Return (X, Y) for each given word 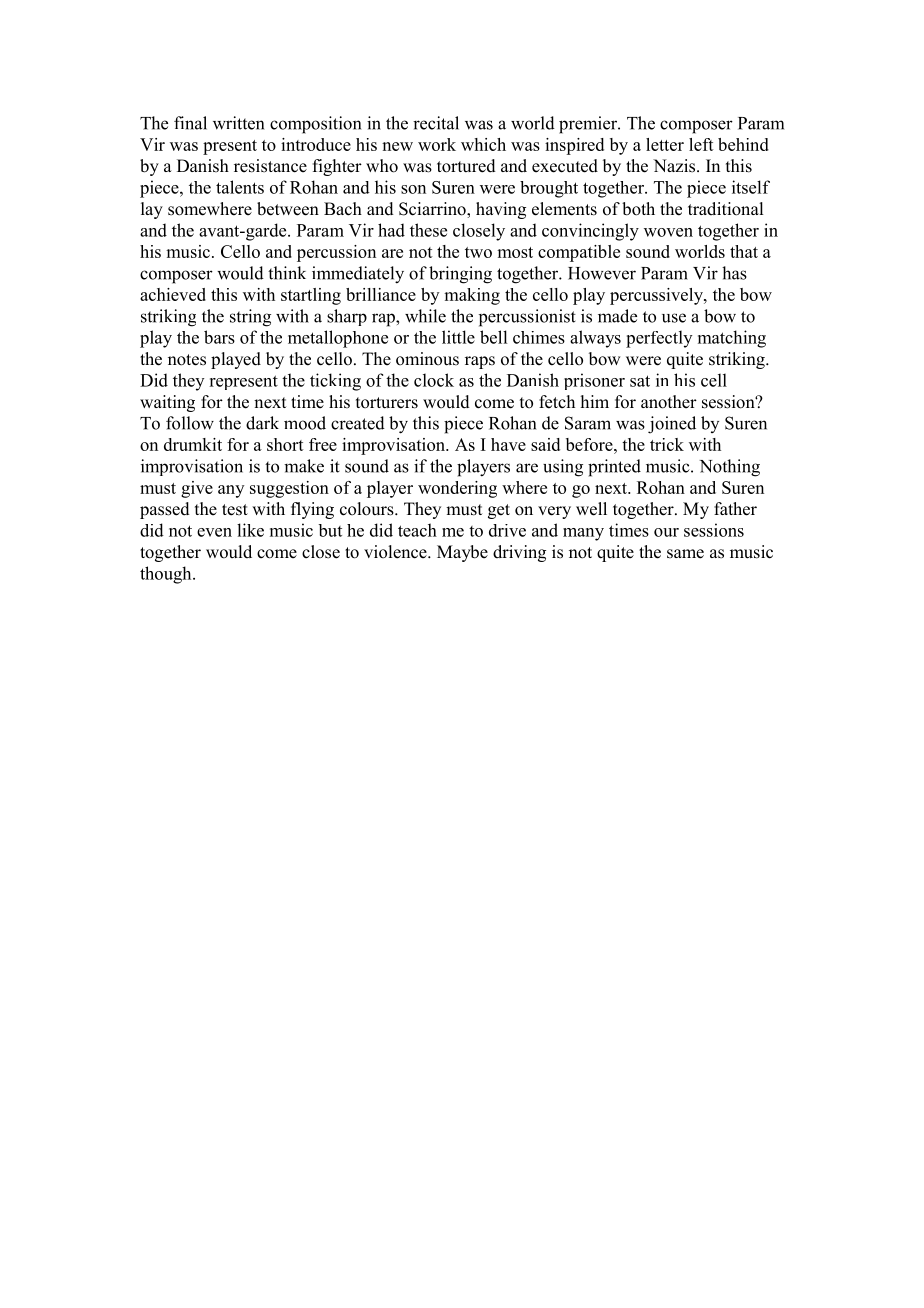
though (167, 575)
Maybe (462, 553)
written (238, 123)
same (685, 554)
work (437, 144)
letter (665, 144)
